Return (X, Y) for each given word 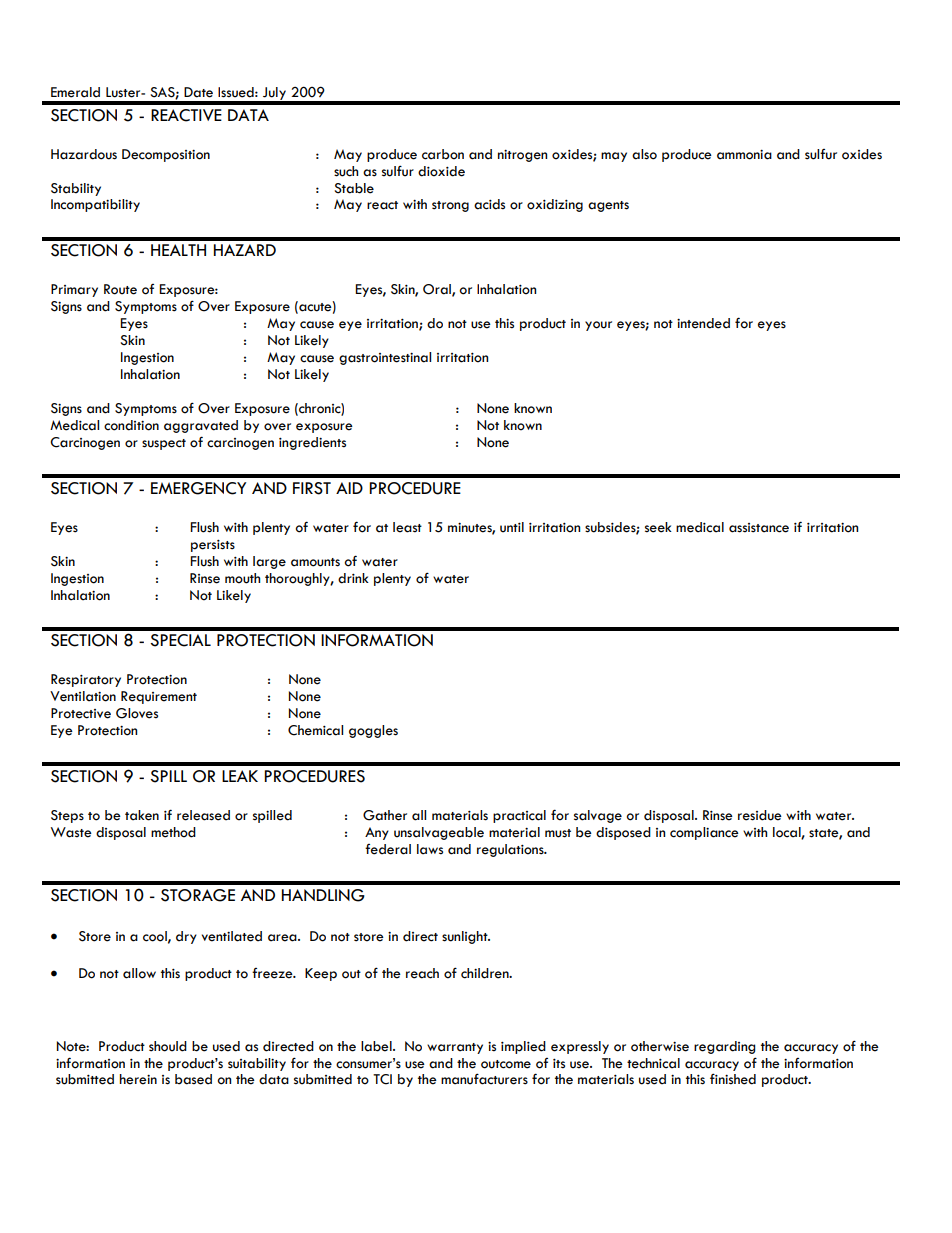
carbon (443, 154)
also (644, 154)
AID (349, 488)
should (168, 1046)
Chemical (315, 730)
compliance (704, 833)
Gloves (137, 713)
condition (131, 425)
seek (658, 527)
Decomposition (166, 155)
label (377, 1046)
